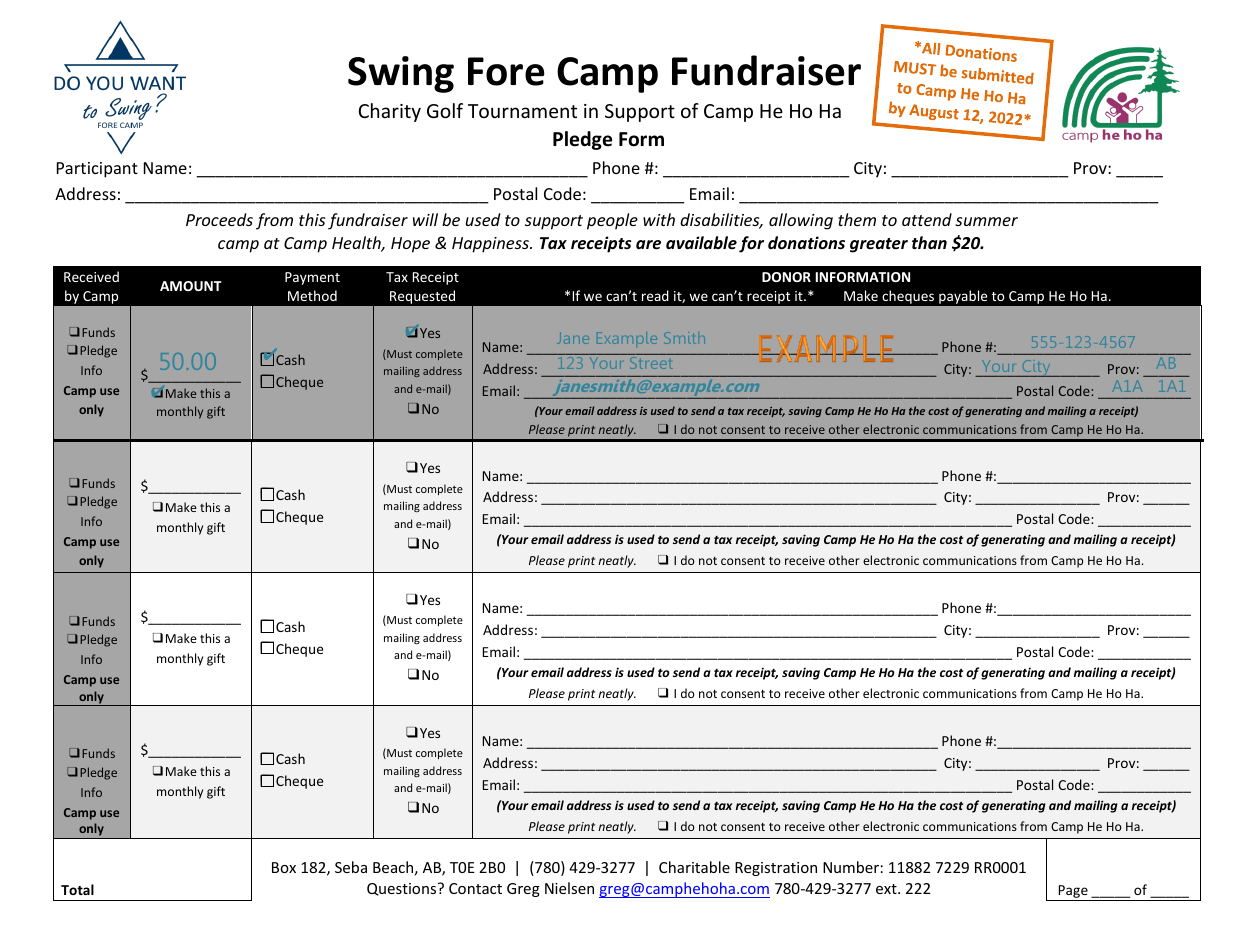  I want to click on Fore, so click(506, 71).
